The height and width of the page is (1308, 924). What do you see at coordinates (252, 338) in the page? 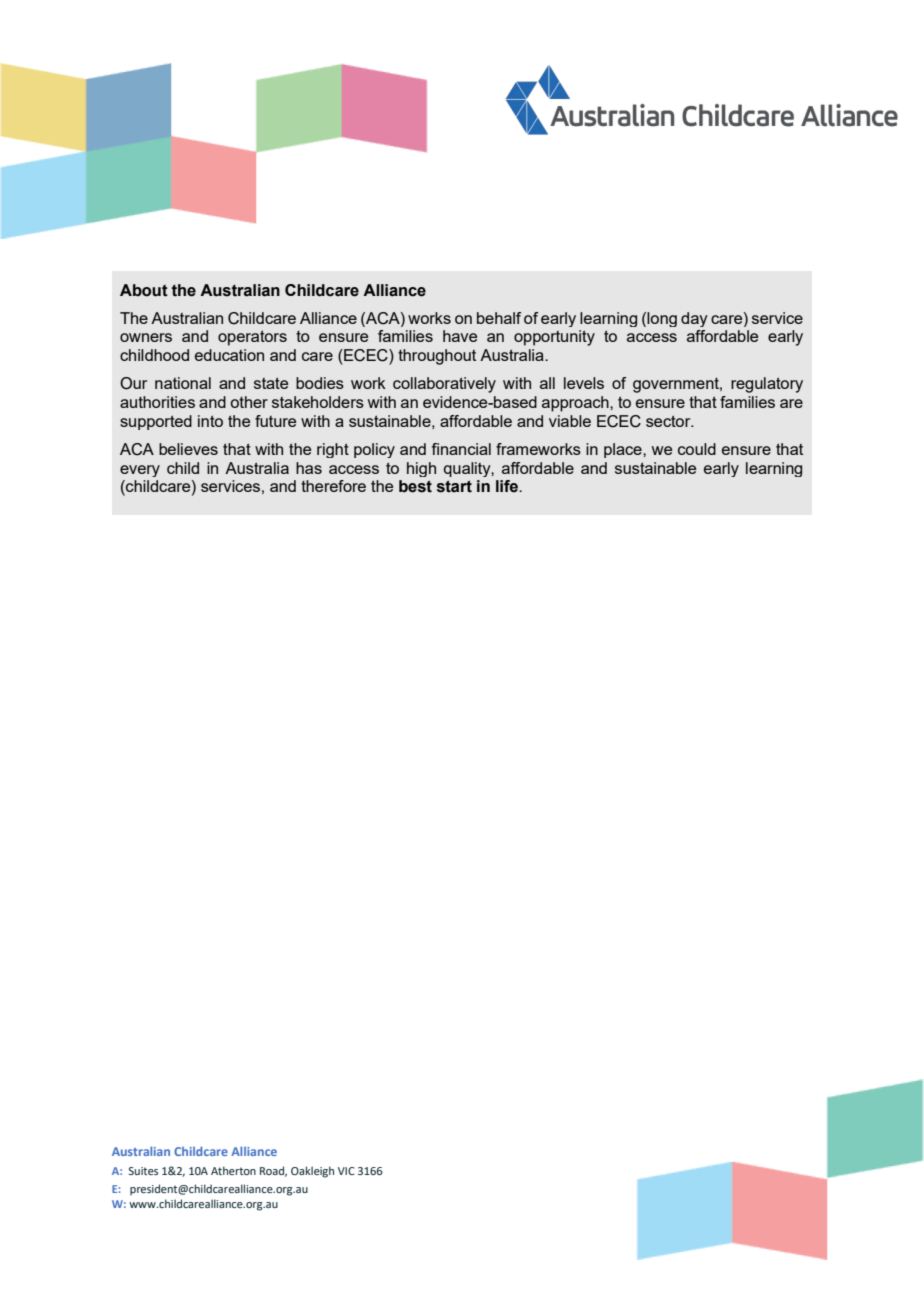
I see `operators` at bounding box center [252, 338].
